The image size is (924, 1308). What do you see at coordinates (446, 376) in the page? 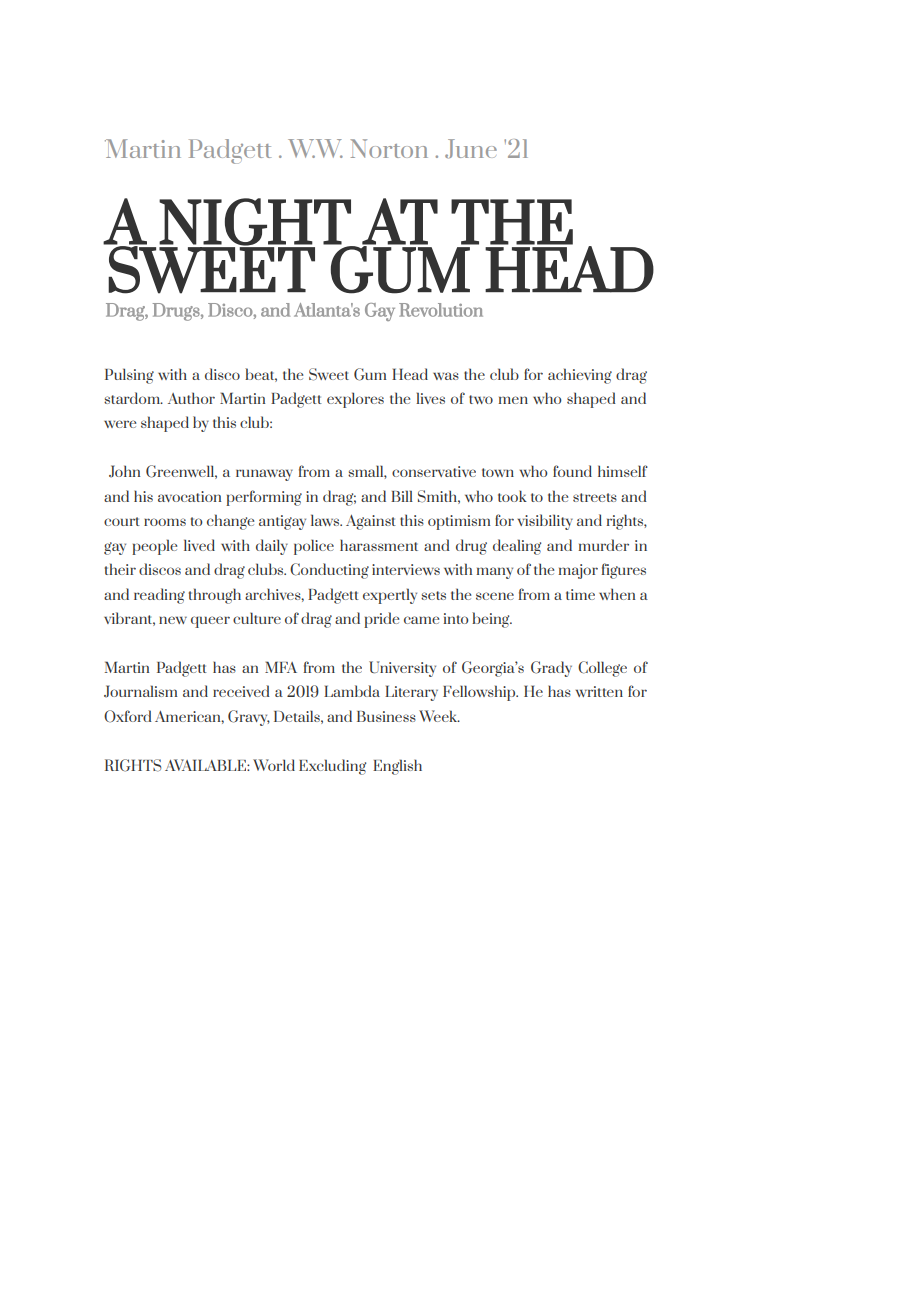
I see `was` at bounding box center [446, 376].
